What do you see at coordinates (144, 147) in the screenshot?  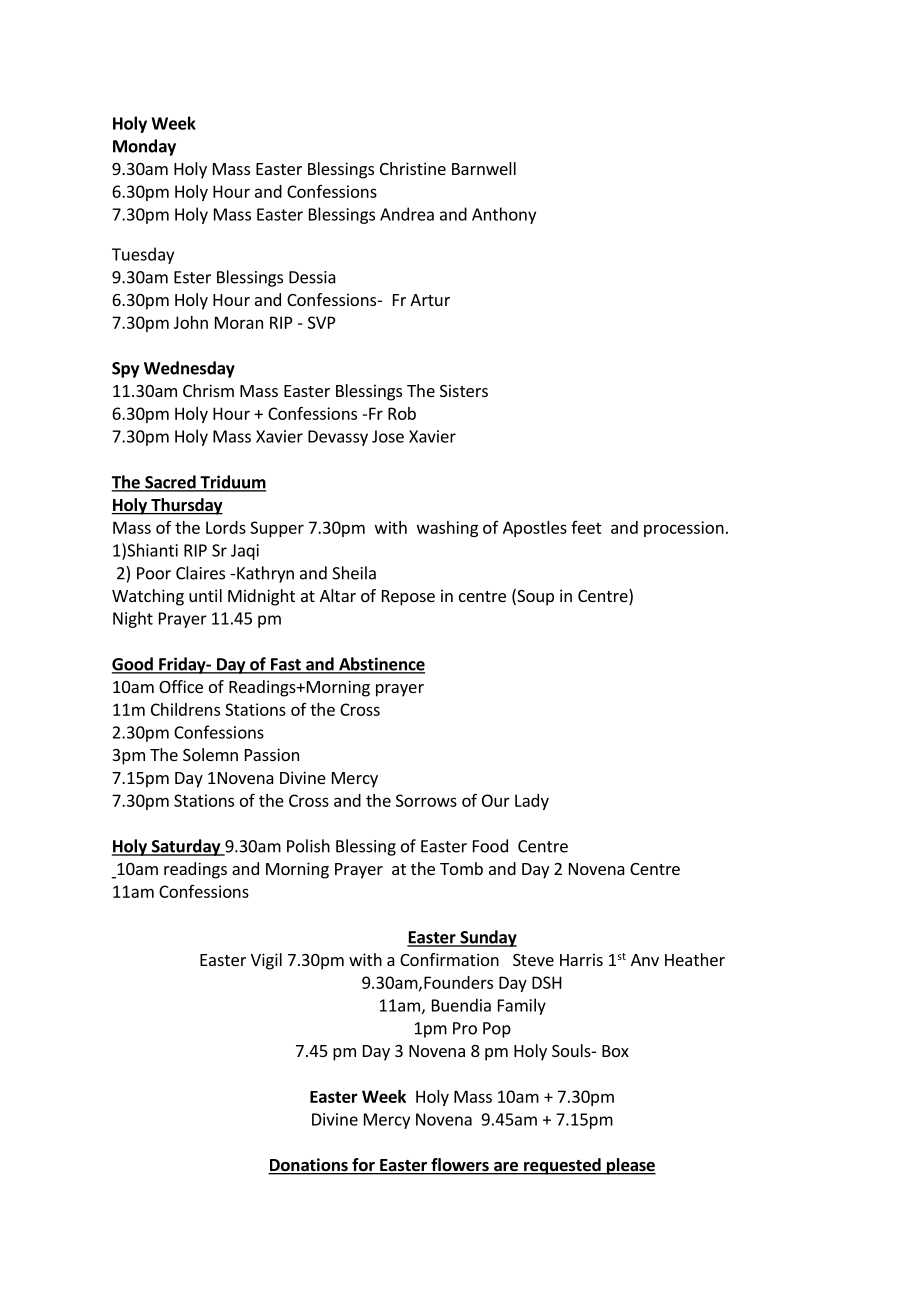 I see `Monday` at bounding box center [144, 147].
